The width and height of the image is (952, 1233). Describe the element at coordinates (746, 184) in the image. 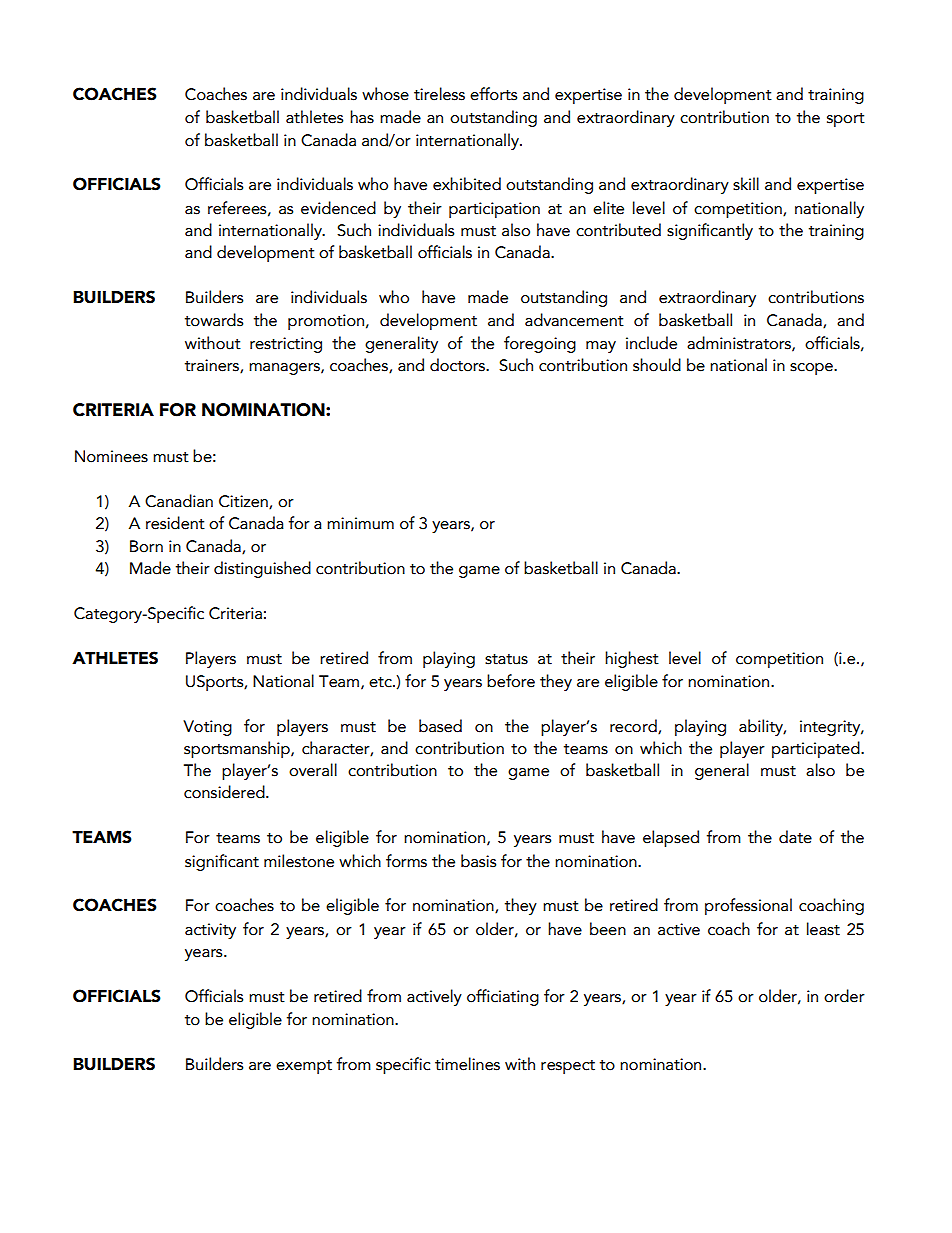

I see `skill` at that location.
